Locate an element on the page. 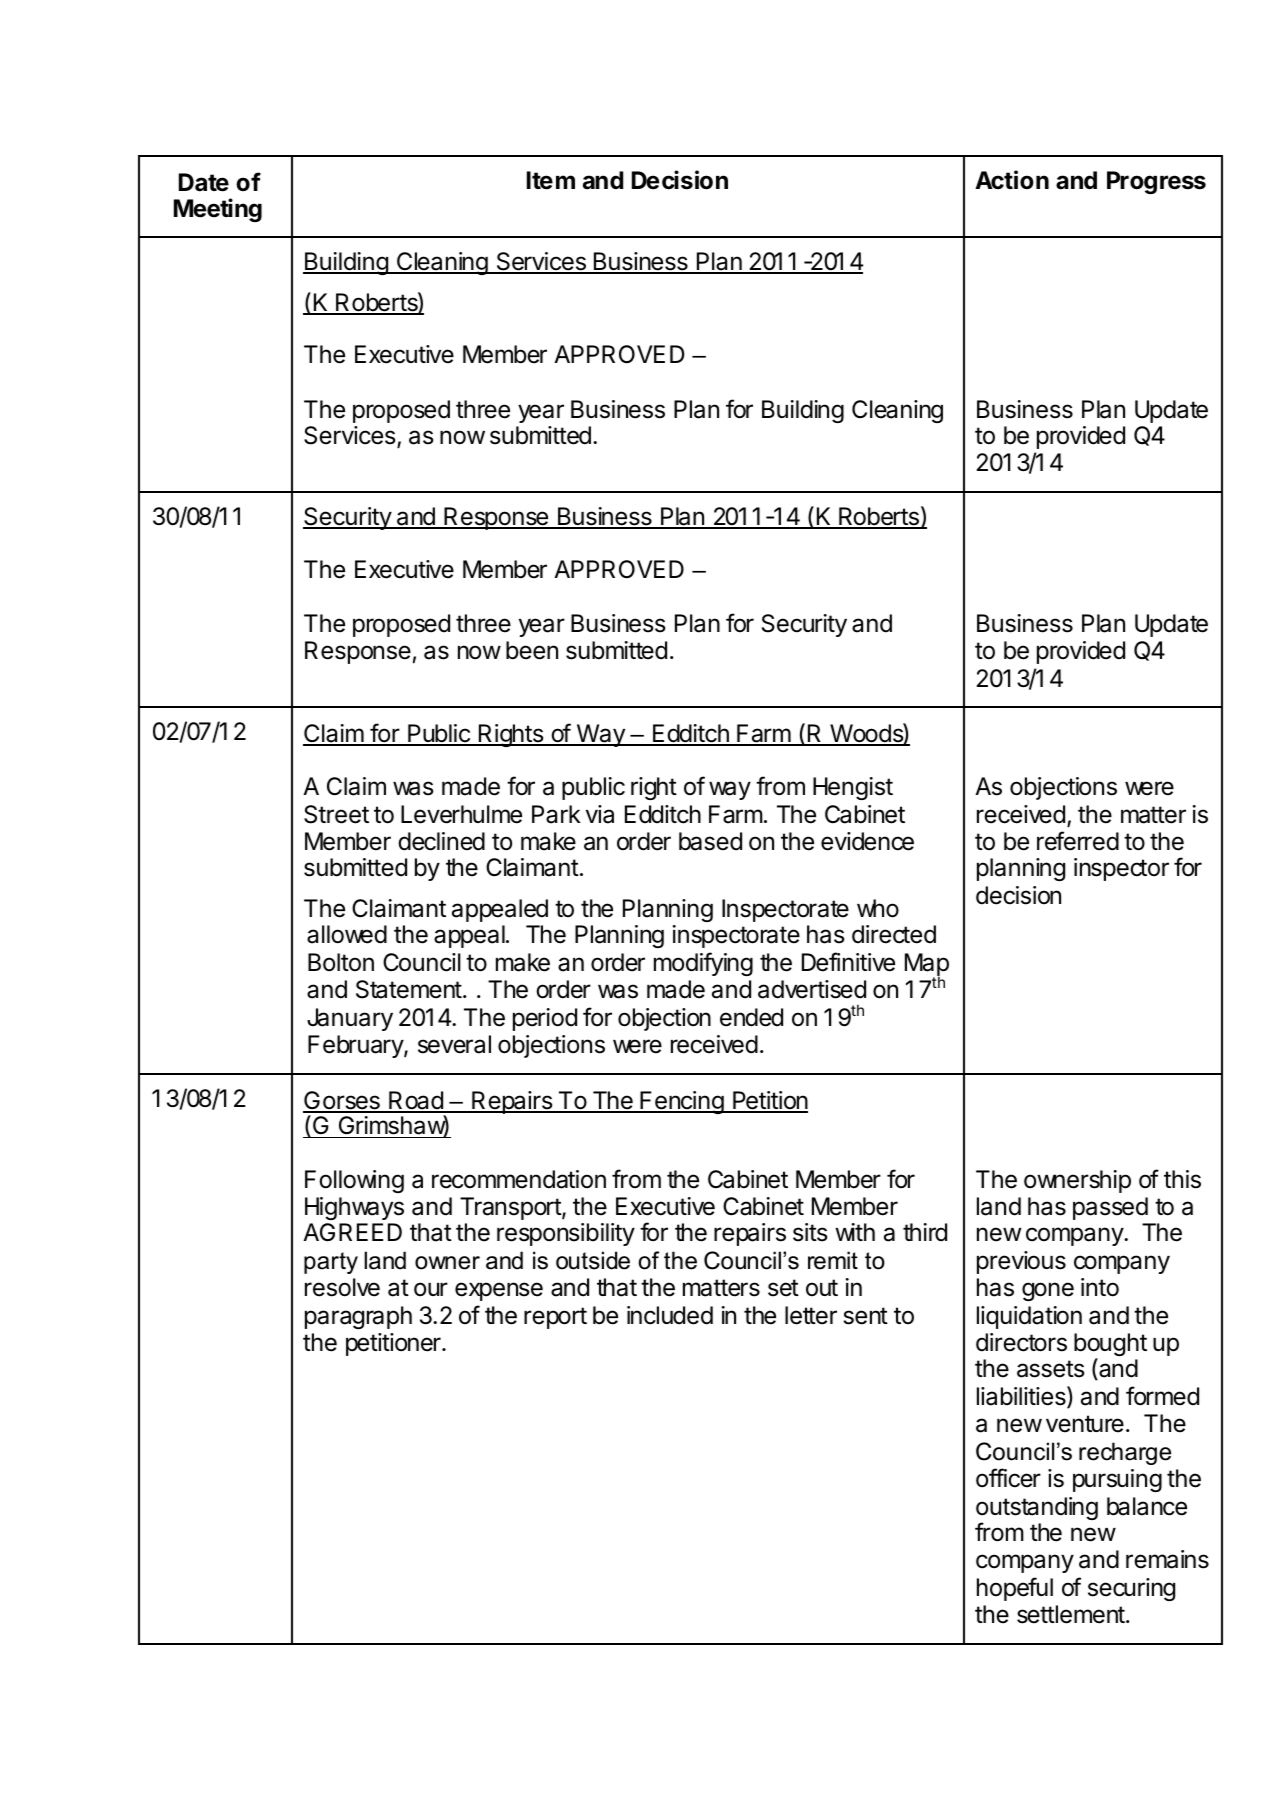  Item is located at coordinates (551, 180).
